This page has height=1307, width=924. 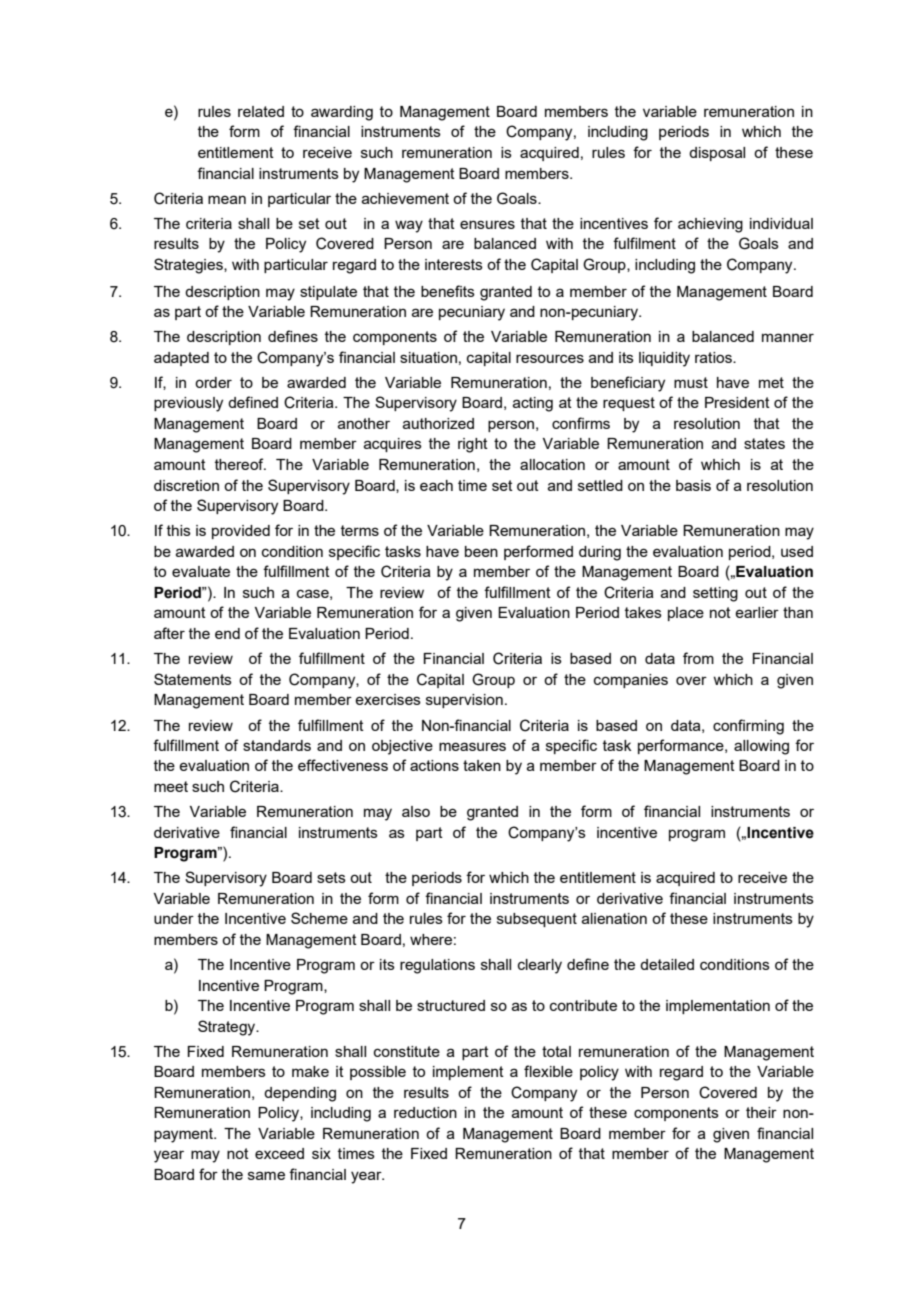 What do you see at coordinates (487, 224) in the page?
I see `ensures` at bounding box center [487, 224].
